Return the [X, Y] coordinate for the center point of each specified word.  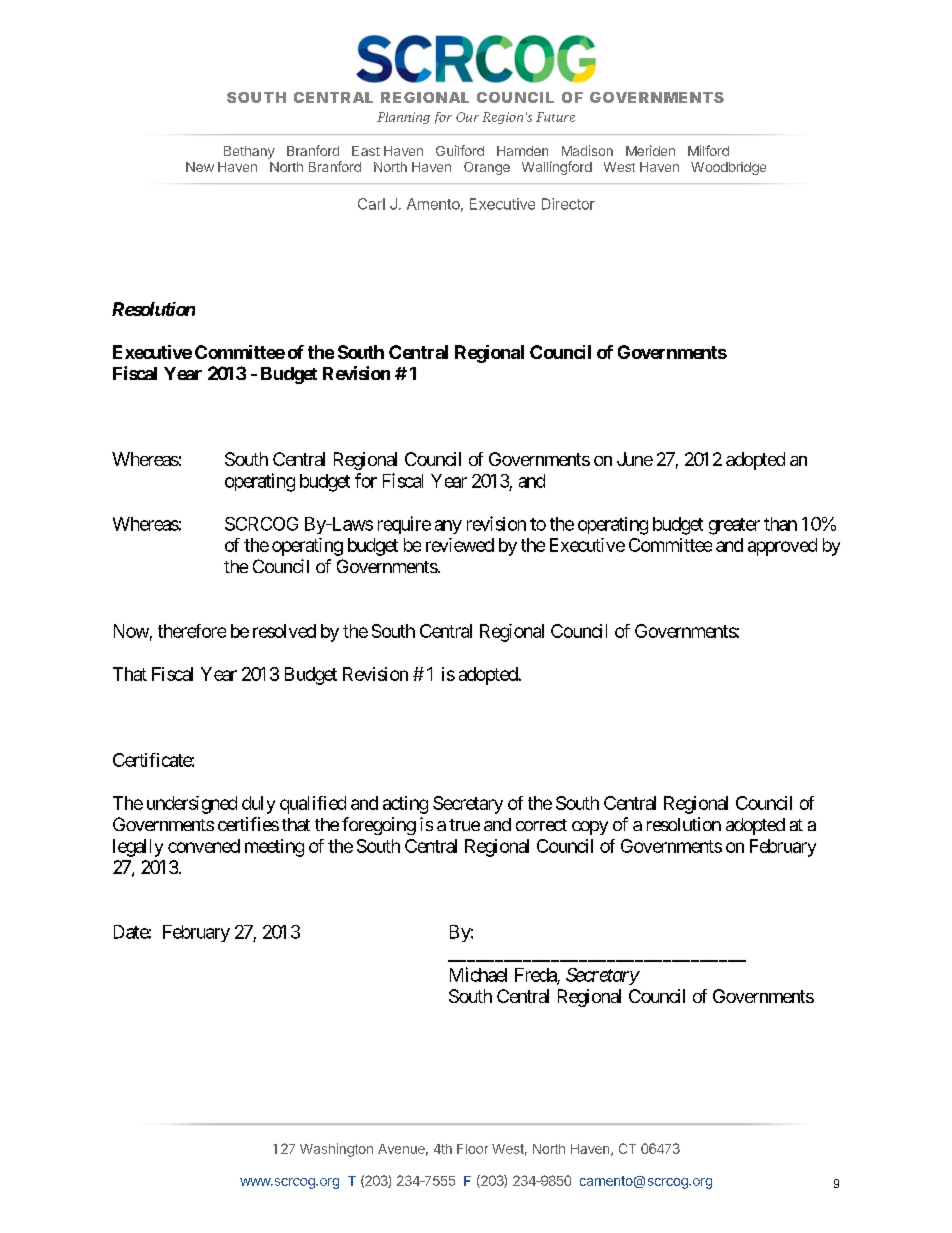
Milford [708, 150]
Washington [336, 1150]
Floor [472, 1149]
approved [782, 547]
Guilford [460, 150]
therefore [192, 631]
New [200, 167]
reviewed [460, 545]
